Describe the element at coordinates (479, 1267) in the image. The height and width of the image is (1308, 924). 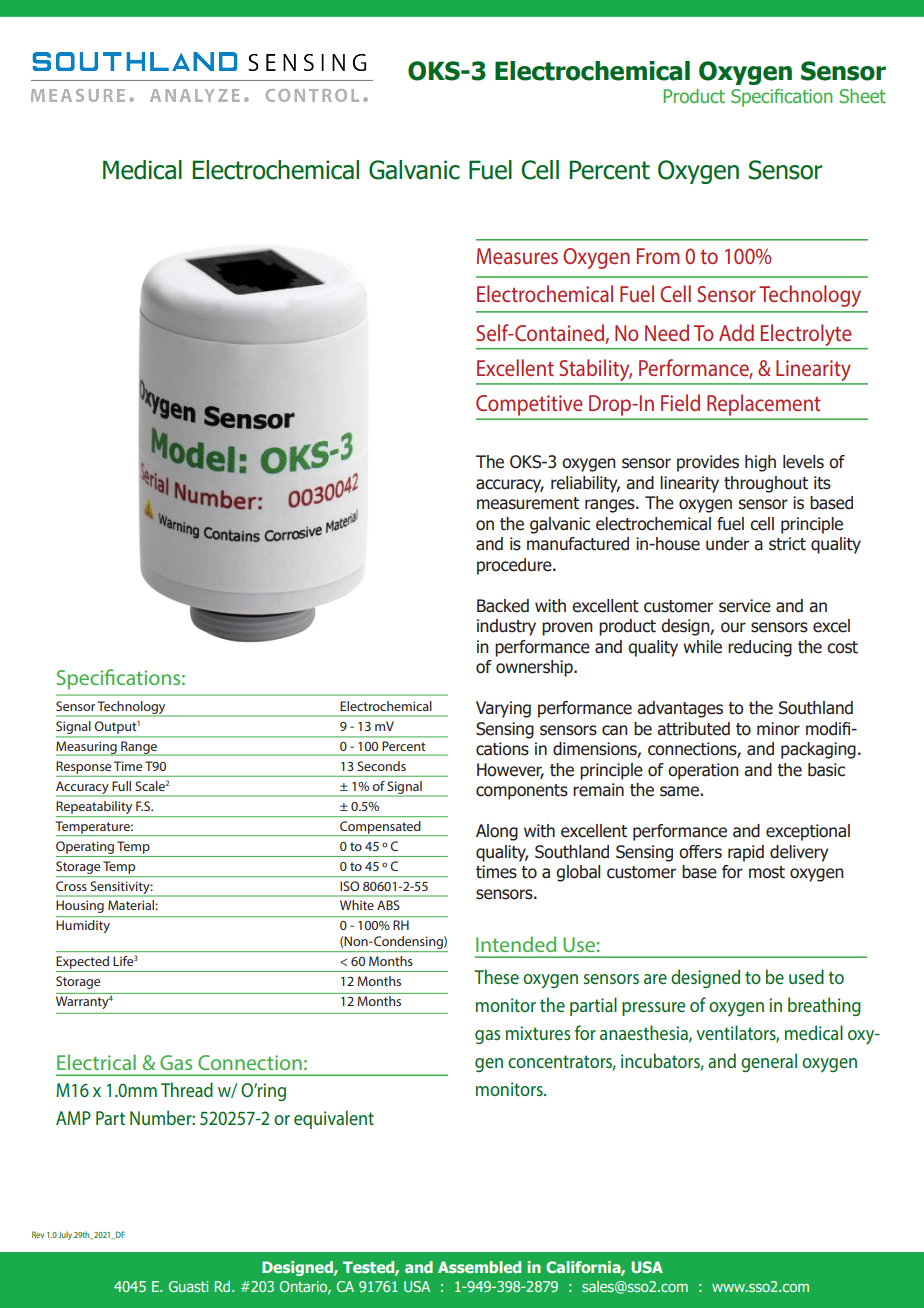
I see `Assembled` at that location.
